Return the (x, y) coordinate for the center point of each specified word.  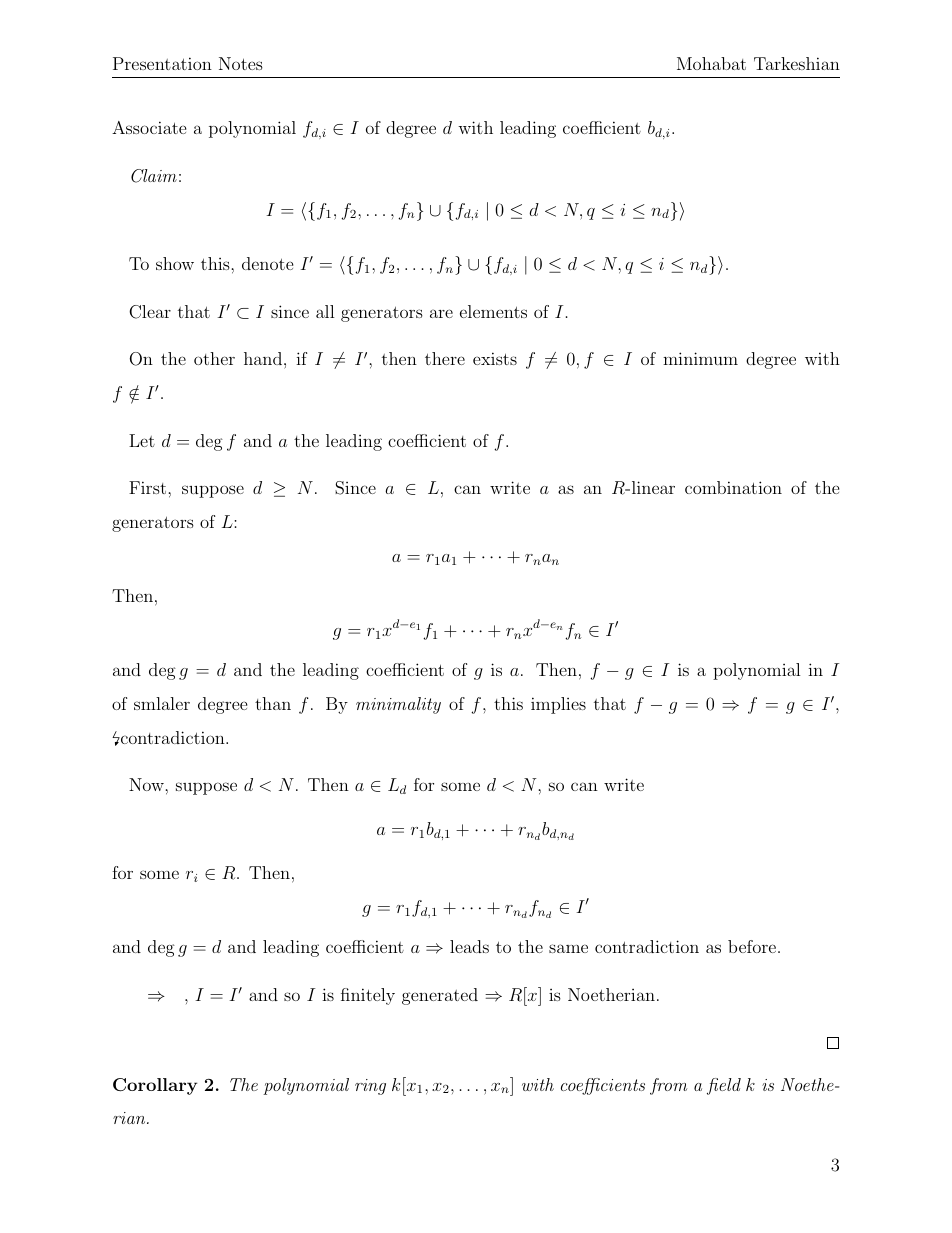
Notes (241, 63)
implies (558, 705)
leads (469, 946)
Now (147, 784)
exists (495, 358)
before (752, 946)
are (441, 313)
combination (733, 487)
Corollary (155, 1086)
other (214, 358)
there (445, 358)
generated (440, 996)
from (668, 1086)
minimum (700, 358)
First (149, 487)
